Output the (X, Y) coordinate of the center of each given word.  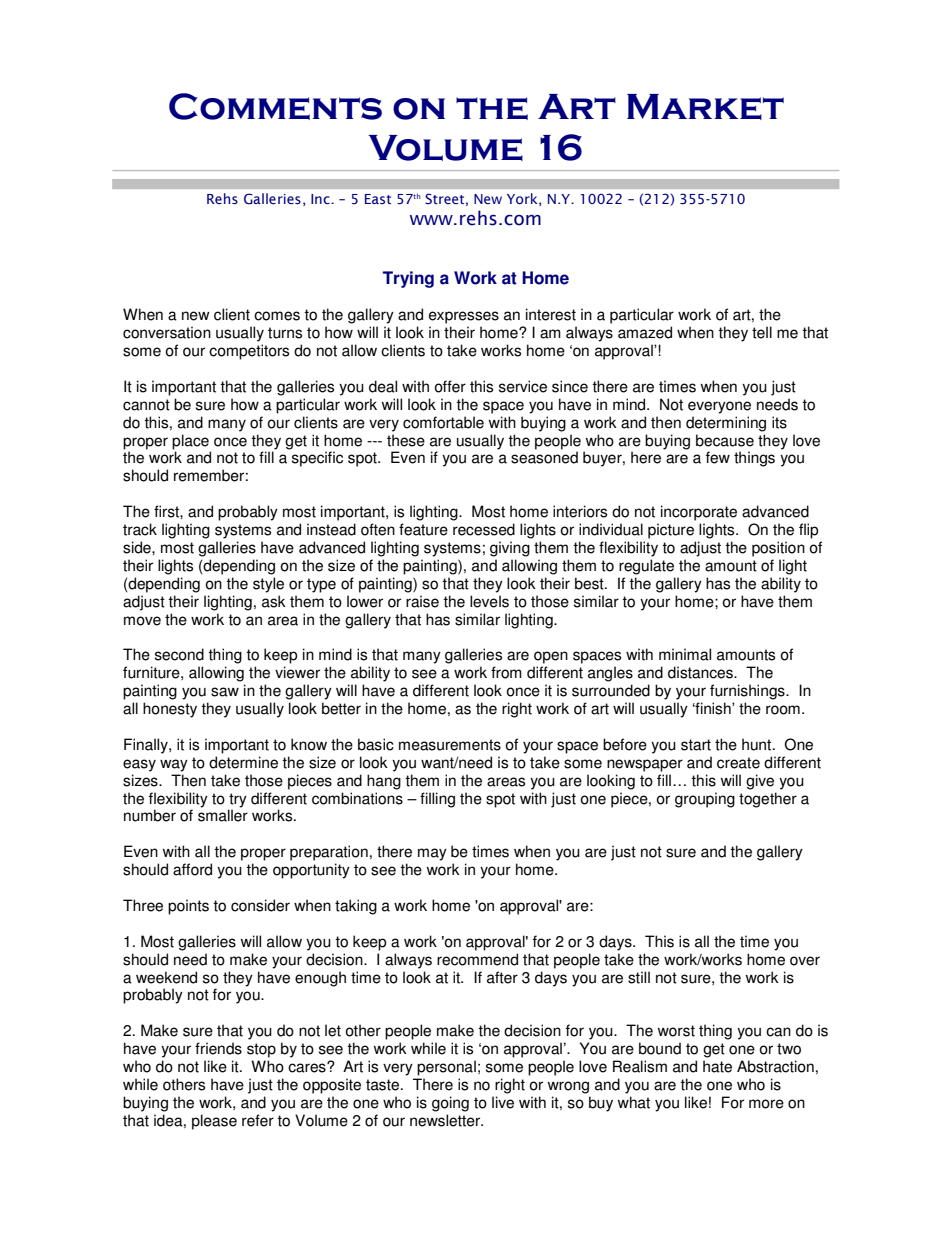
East (378, 199)
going (450, 1104)
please (214, 1122)
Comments (275, 106)
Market (705, 107)
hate (717, 1066)
